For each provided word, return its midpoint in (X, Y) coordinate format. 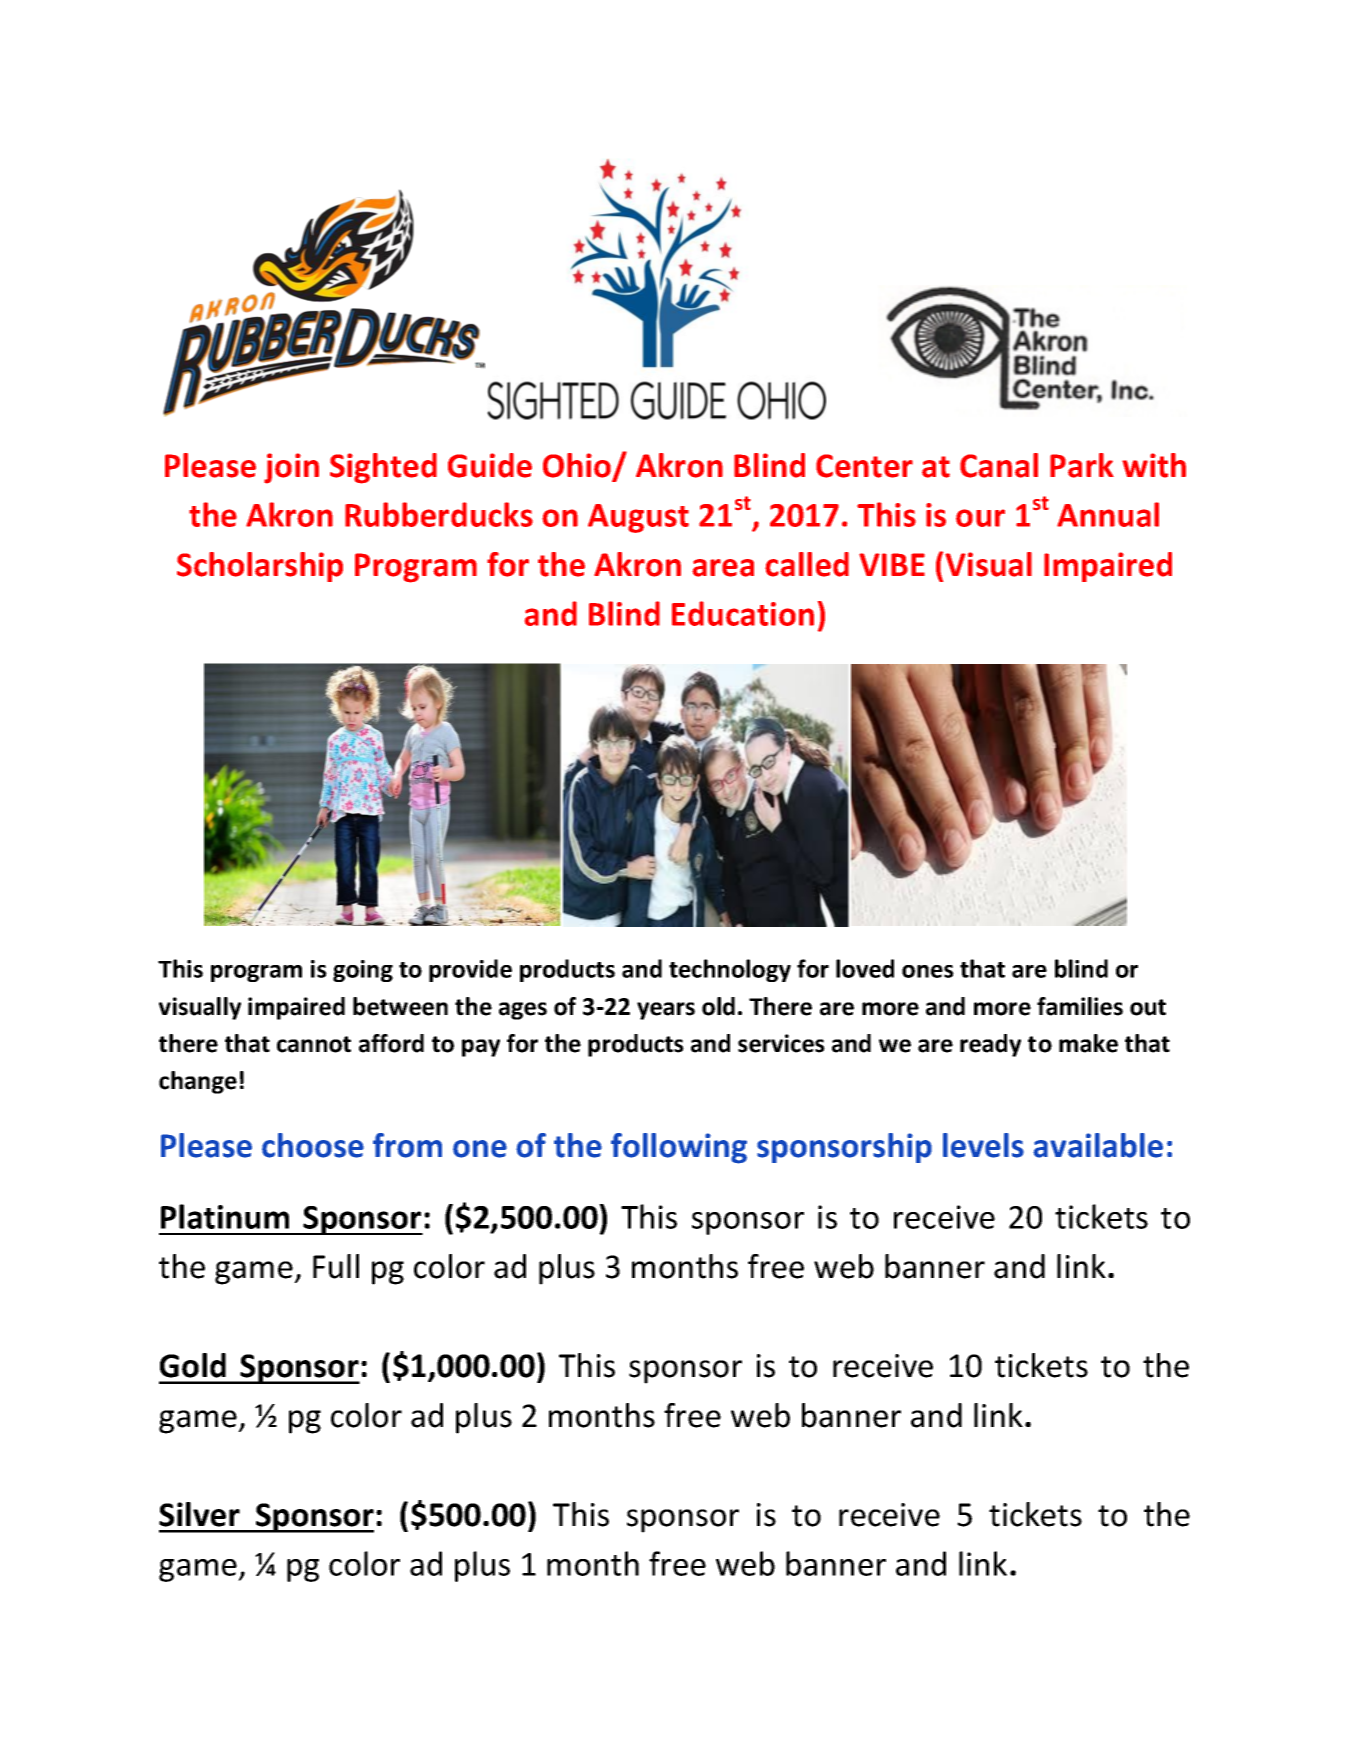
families (1080, 1006)
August (638, 518)
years (666, 1011)
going (363, 971)
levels (983, 1145)
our (980, 518)
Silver (199, 1514)
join (291, 468)
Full (336, 1266)
